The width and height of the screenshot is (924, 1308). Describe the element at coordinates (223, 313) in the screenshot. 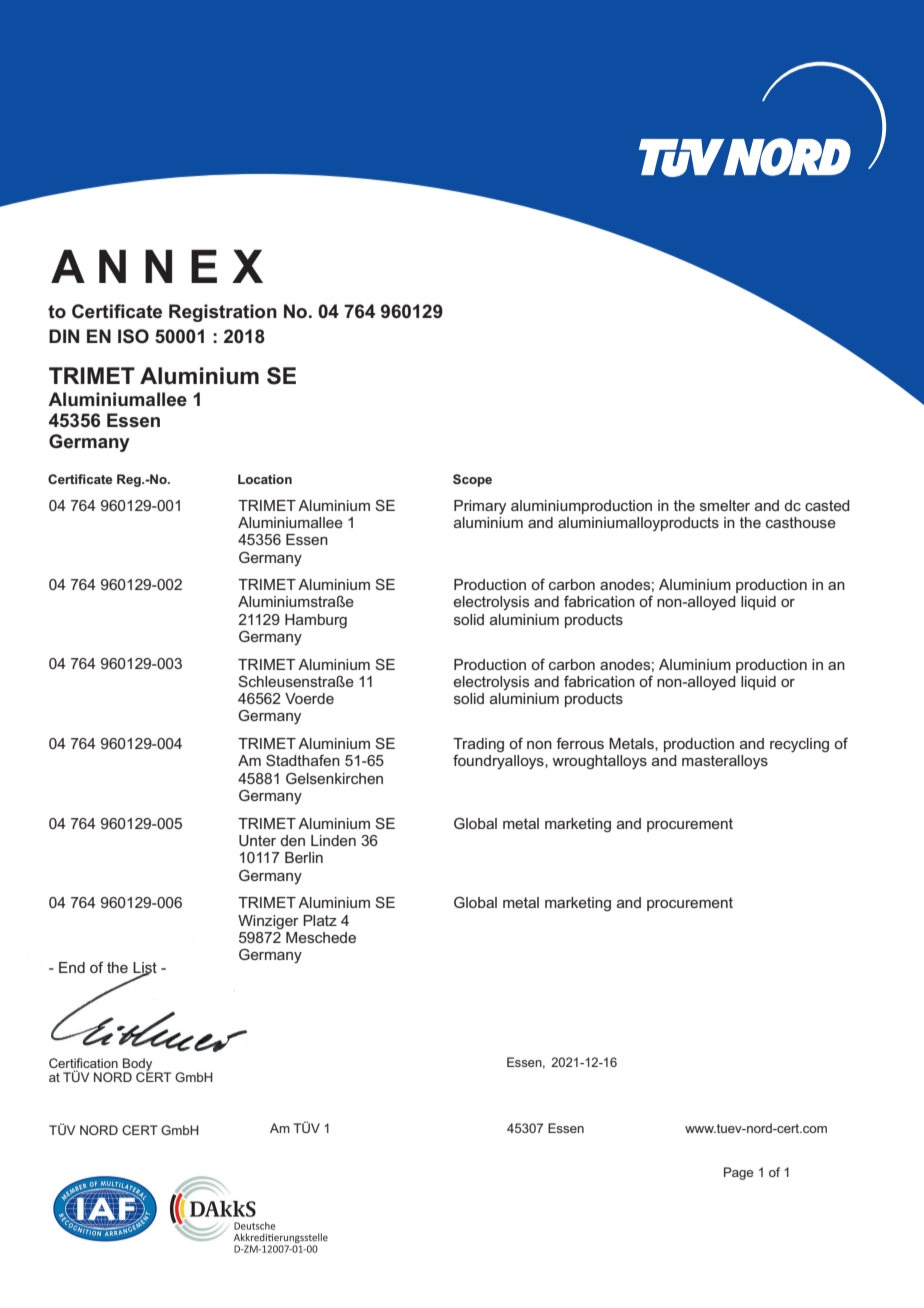

I see `Registration` at that location.
